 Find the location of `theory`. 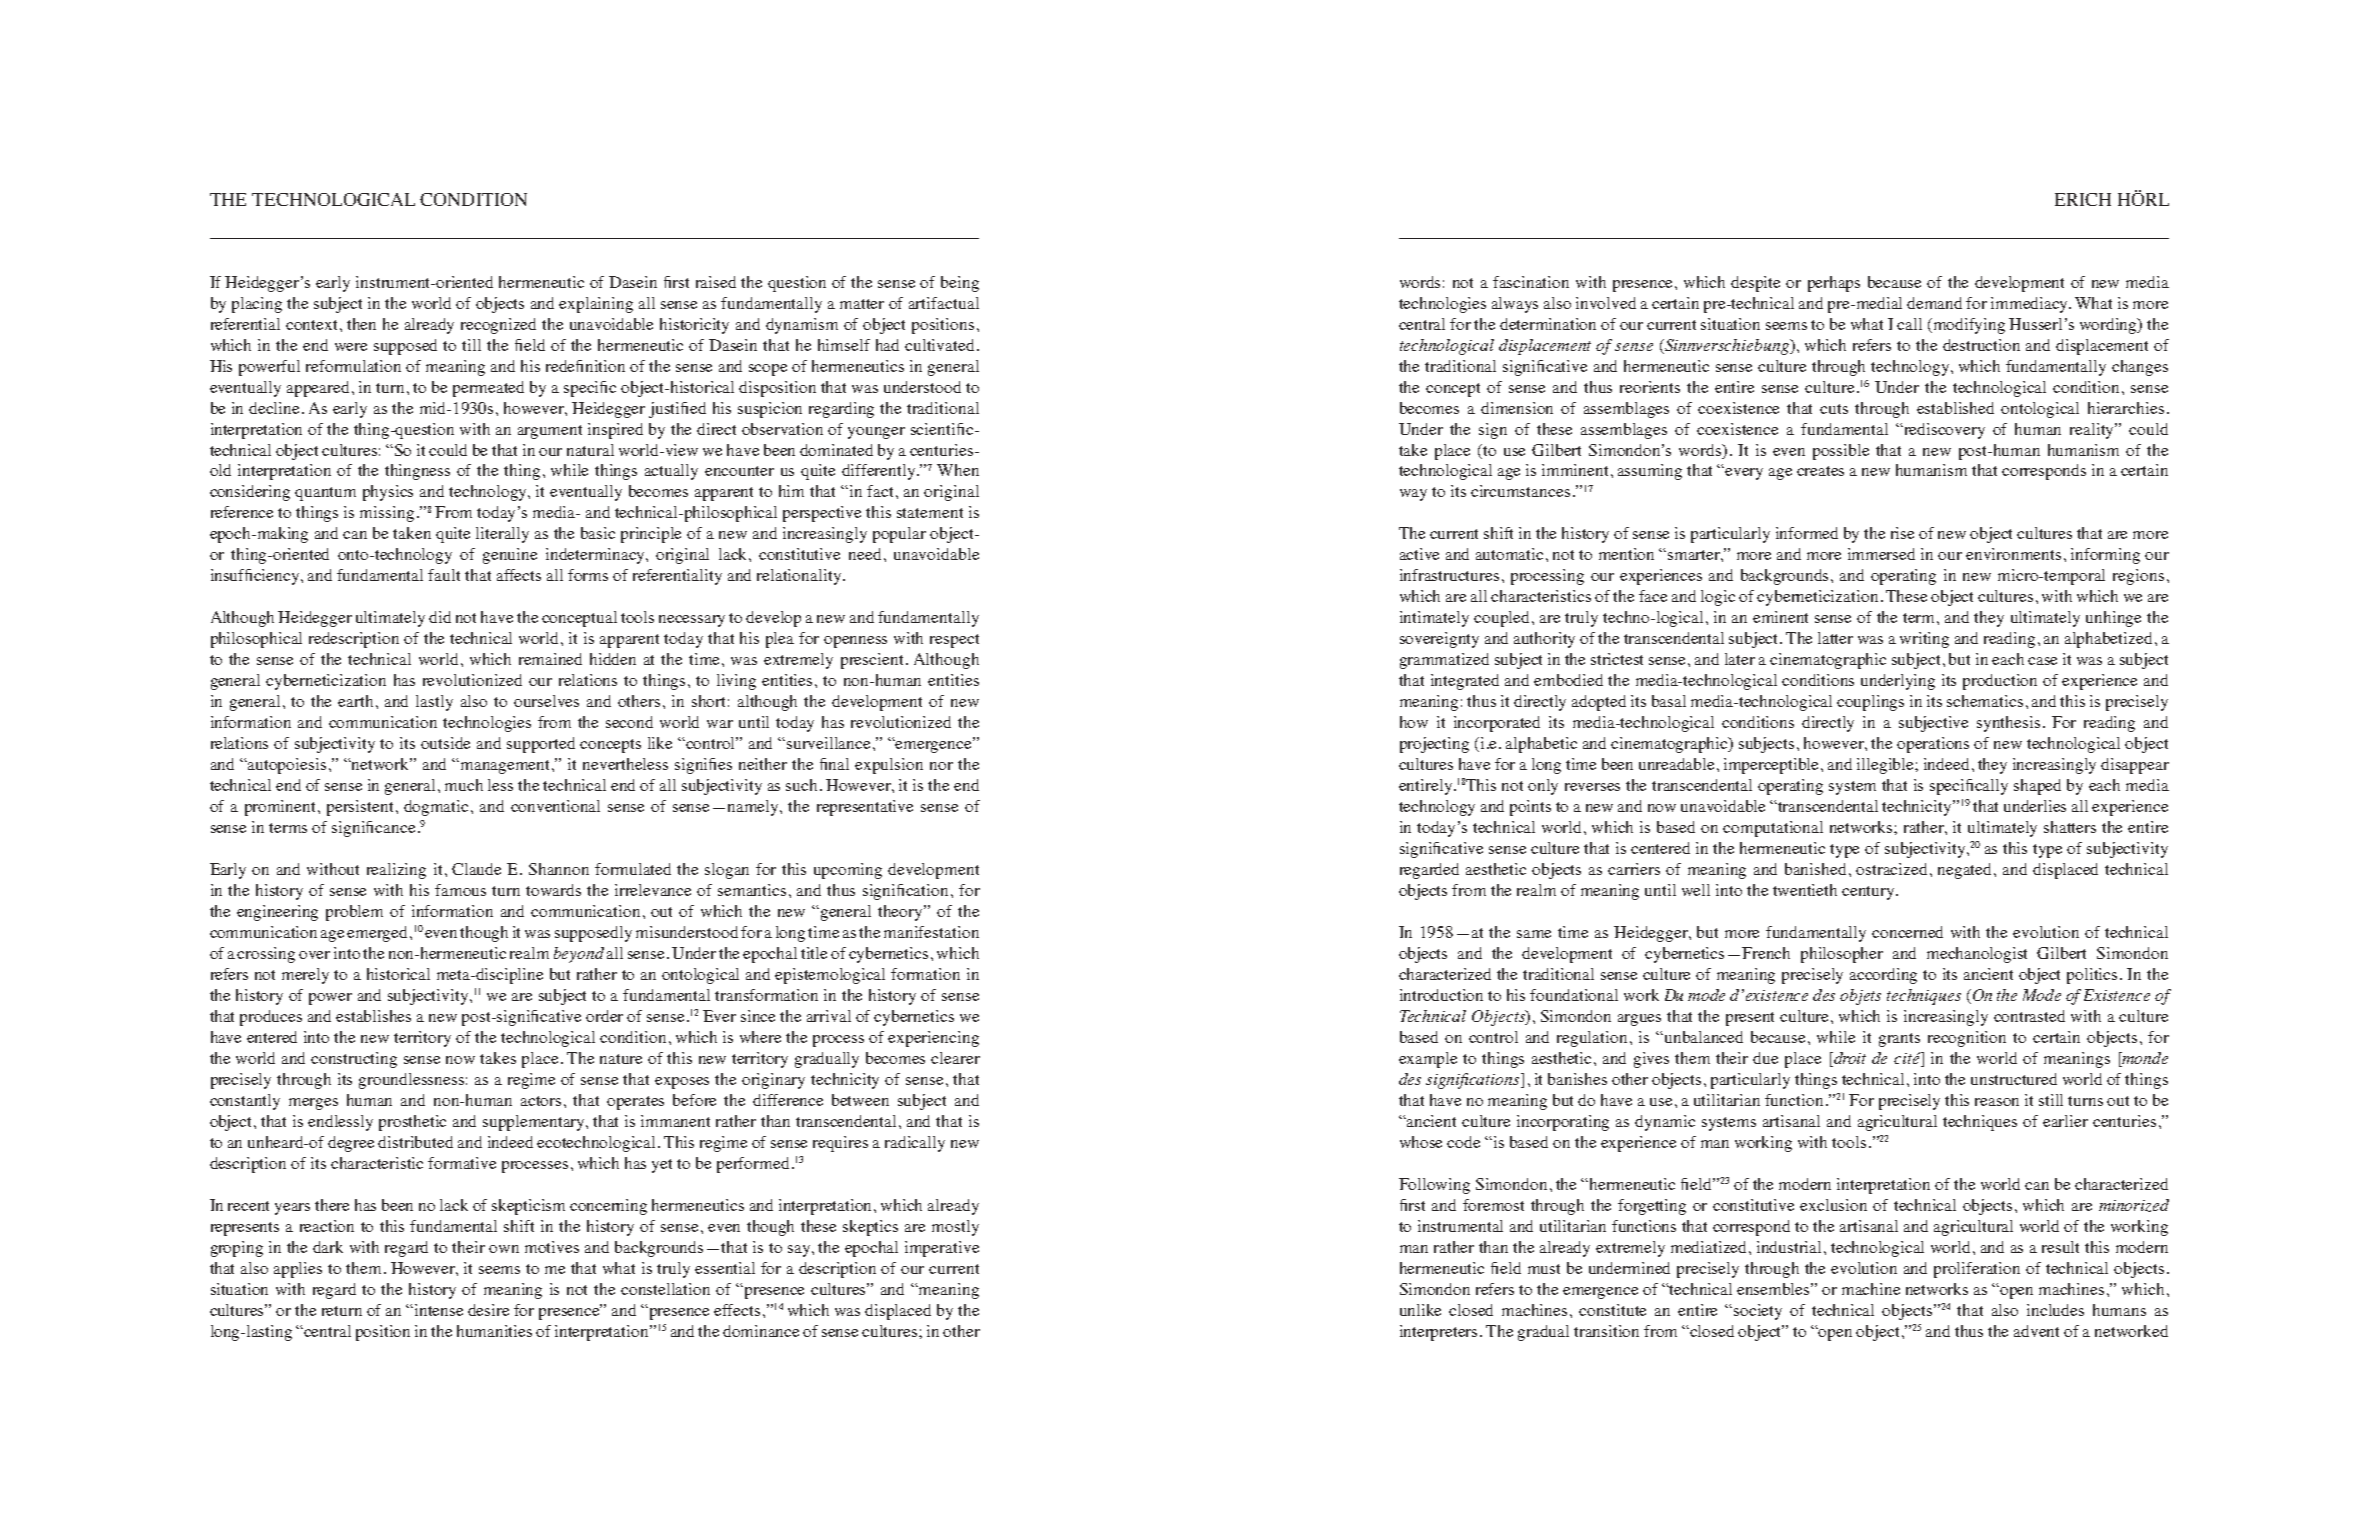

theory is located at coordinates (901, 913).
